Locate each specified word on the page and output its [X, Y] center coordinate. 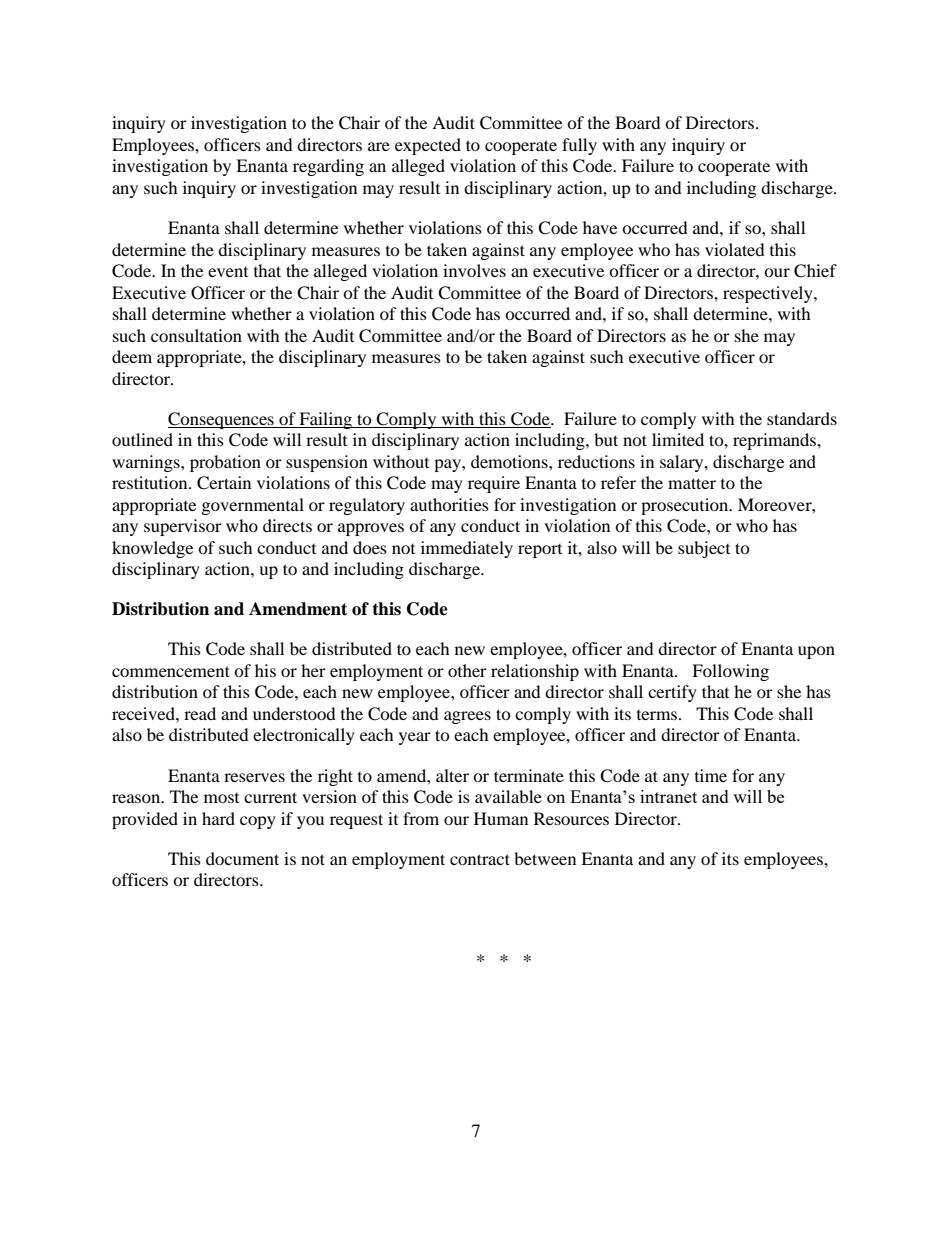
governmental [253, 506]
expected [428, 146]
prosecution [686, 506]
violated [735, 249]
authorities [449, 504]
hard [218, 818]
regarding [328, 167]
